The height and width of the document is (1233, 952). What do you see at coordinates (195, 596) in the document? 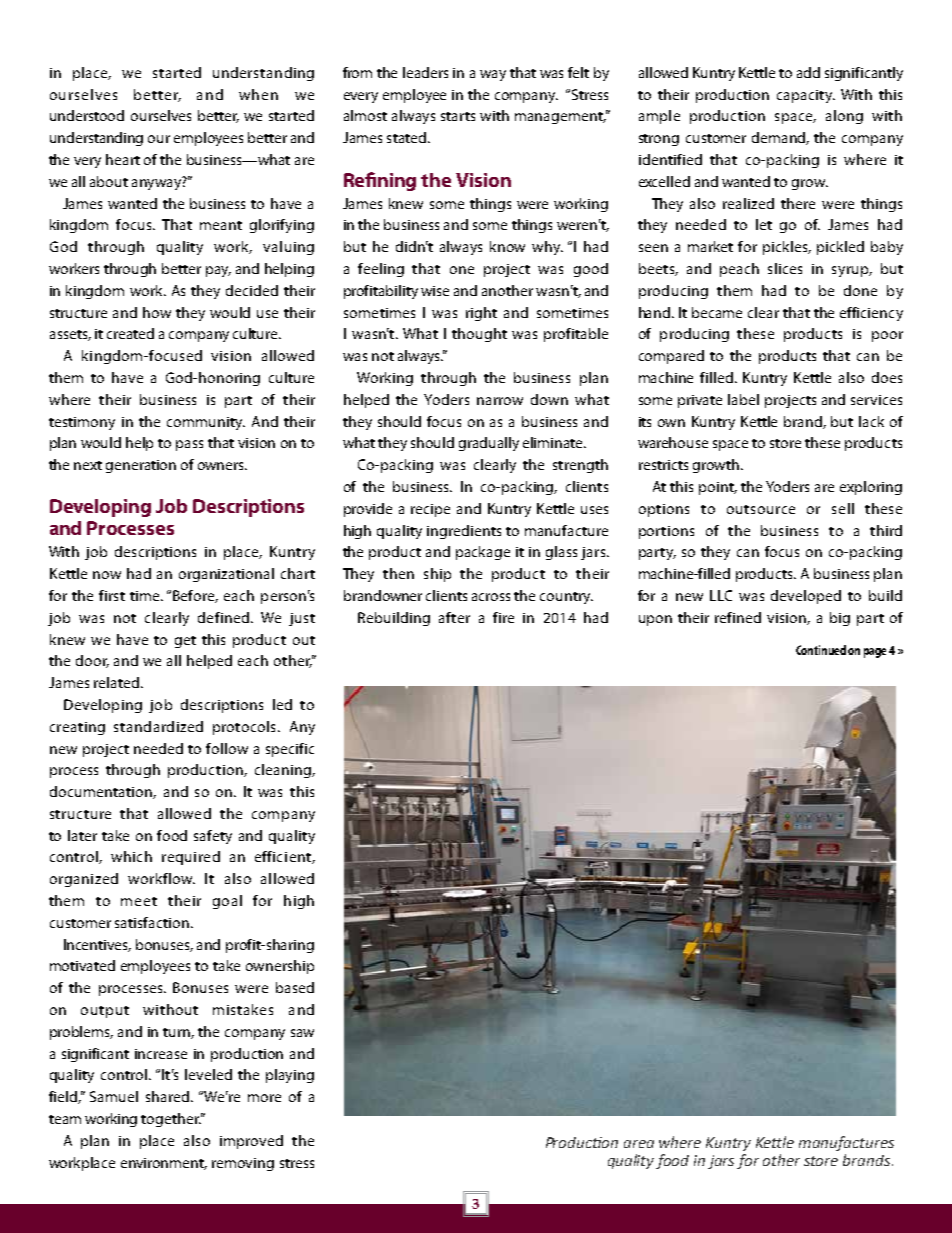
I see `Before` at bounding box center [195, 596].
